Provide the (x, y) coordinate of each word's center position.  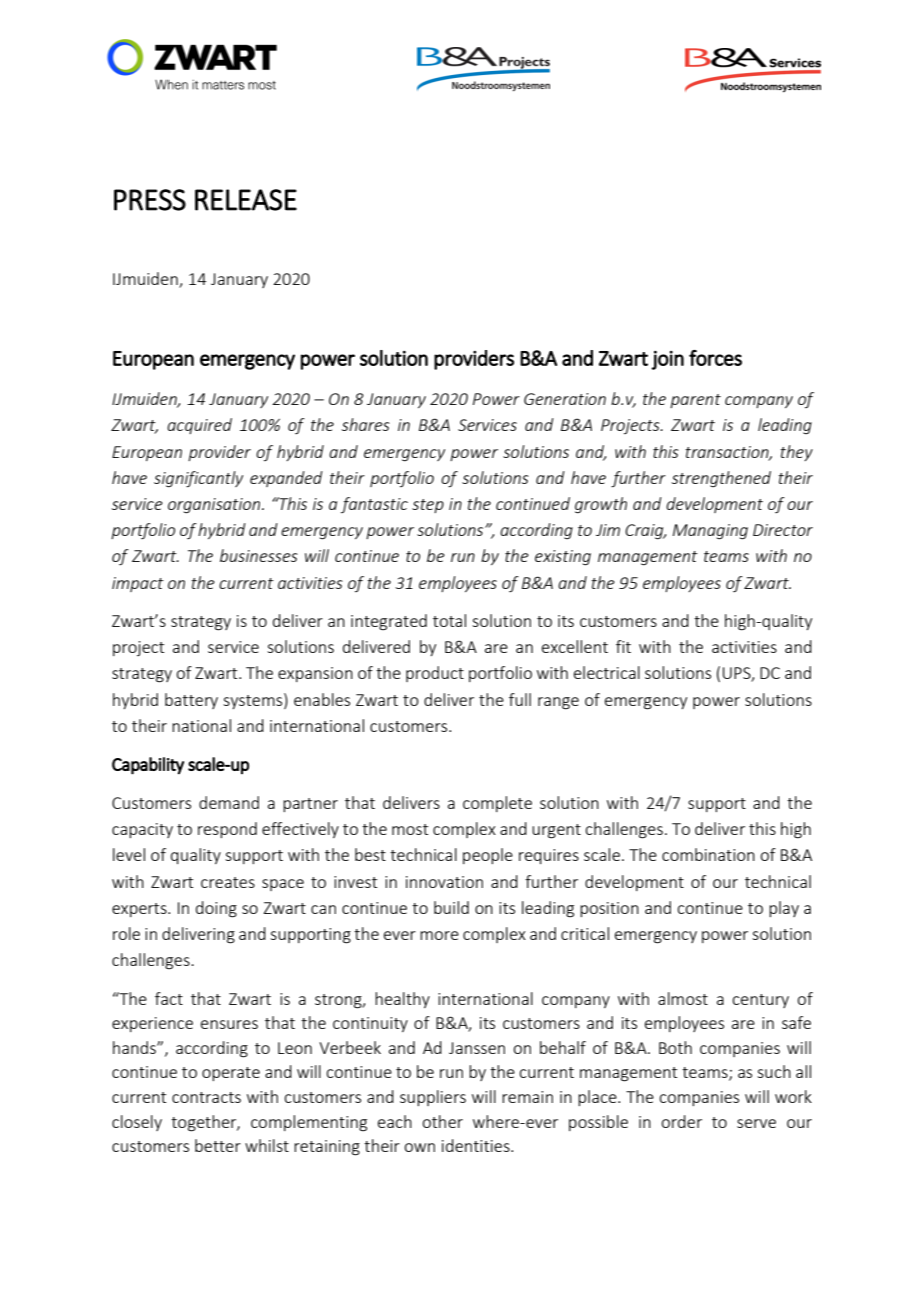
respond (227, 830)
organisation (215, 506)
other (442, 1121)
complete (497, 804)
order (681, 1121)
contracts (206, 1097)
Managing (710, 532)
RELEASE (246, 200)
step (428, 506)
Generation (565, 399)
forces (715, 358)
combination (708, 854)
